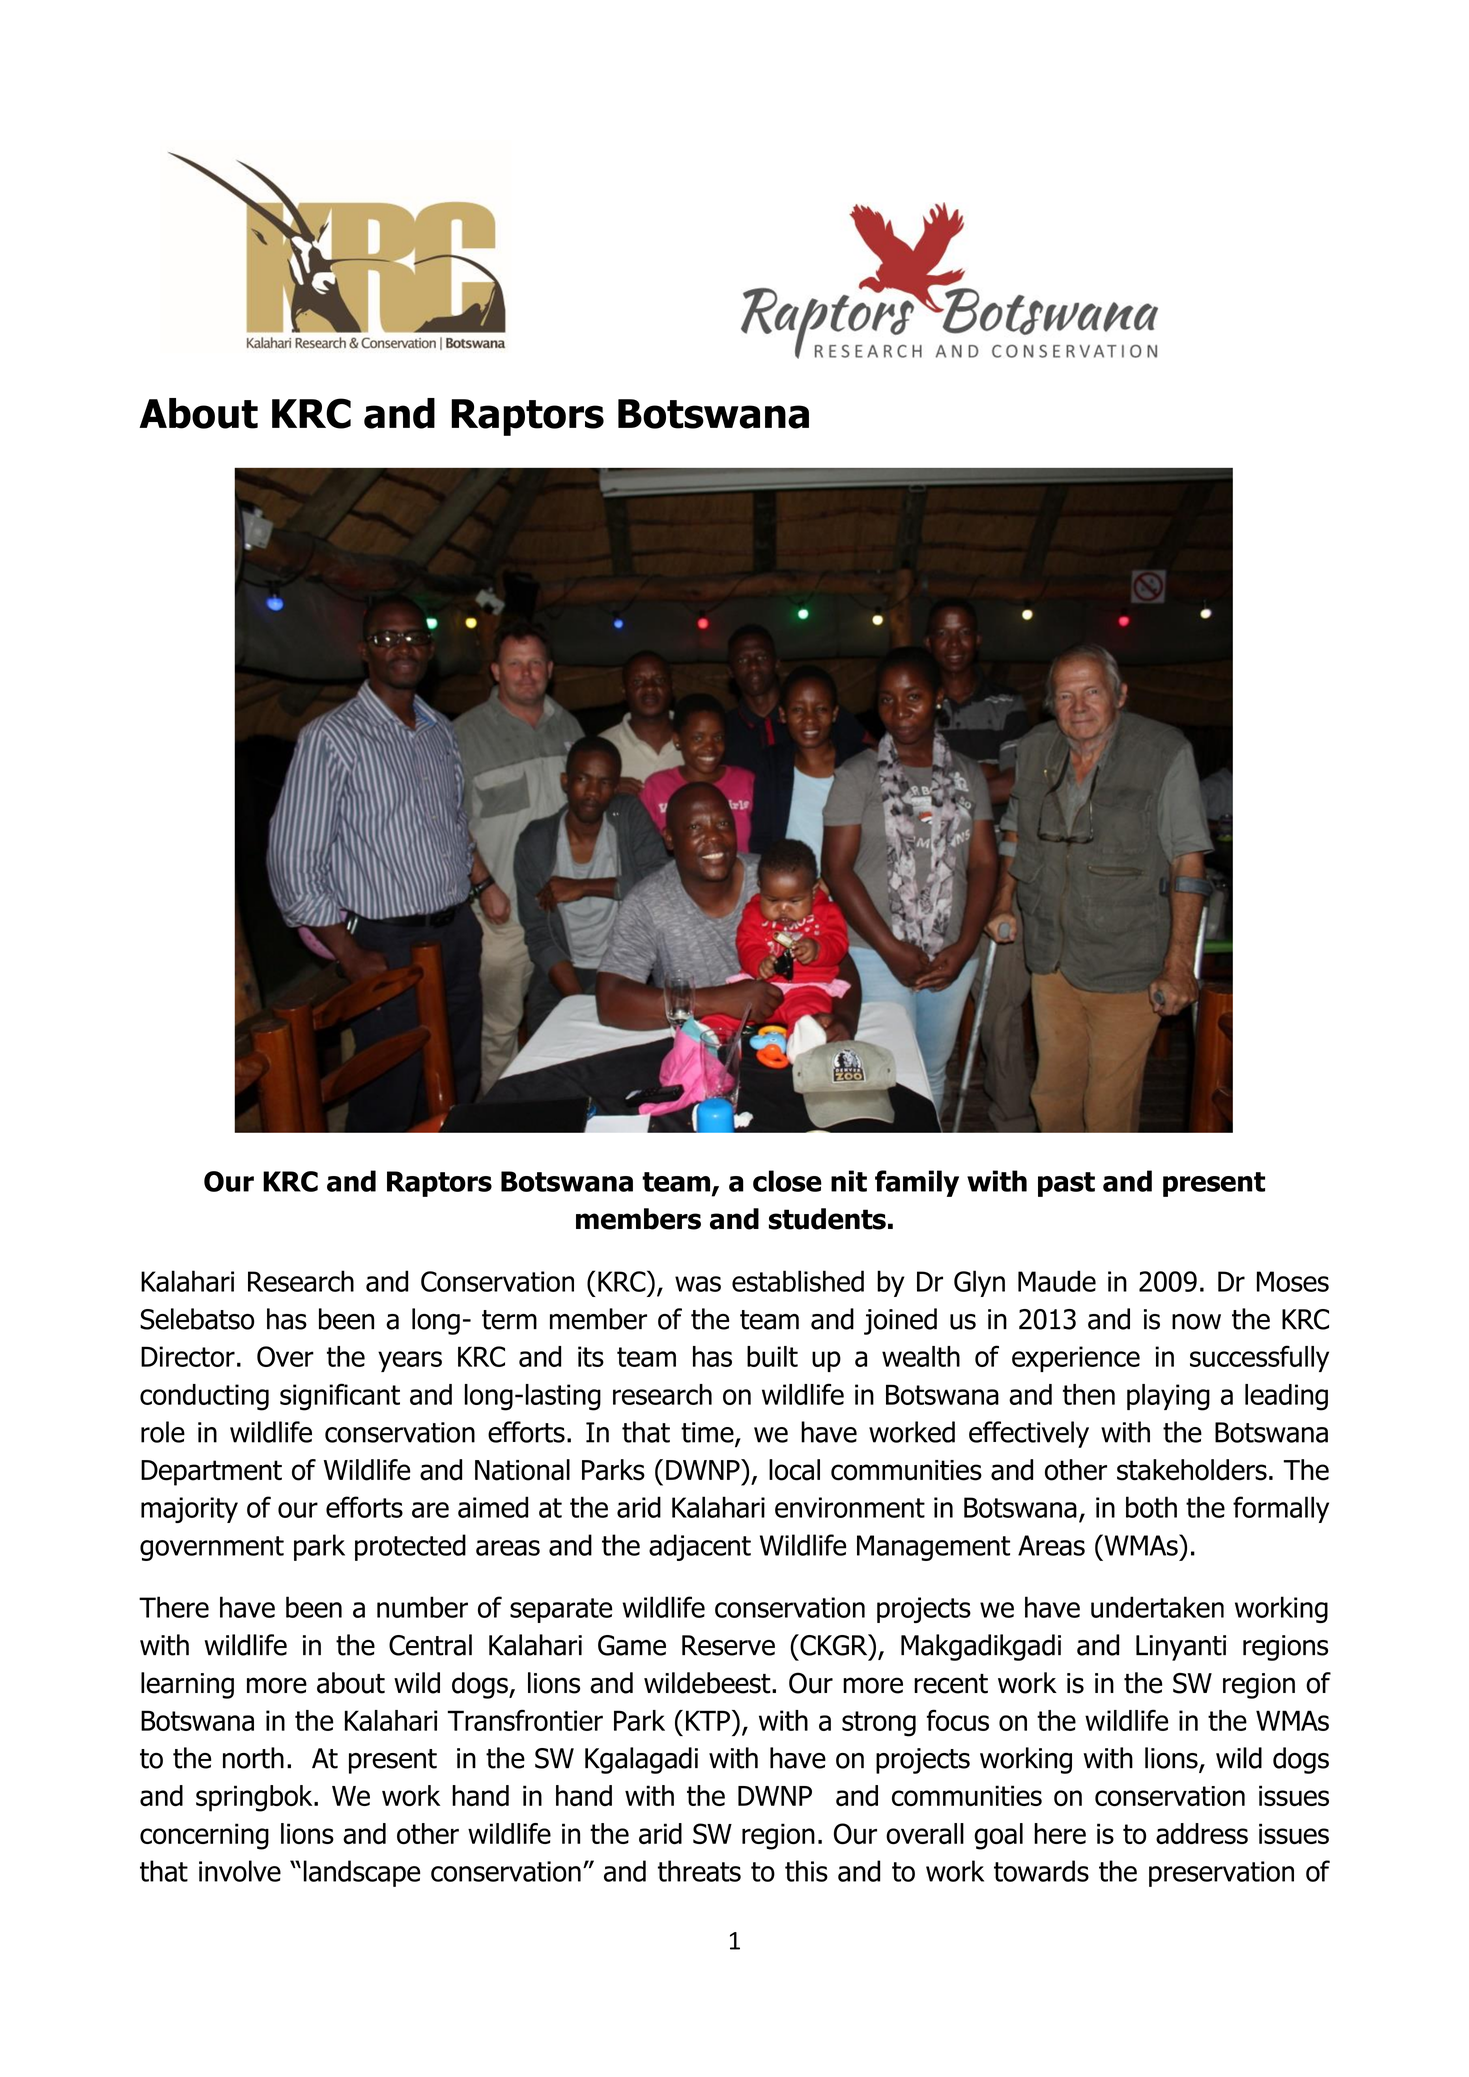 This screenshot has height=2077, width=1469. Describe the element at coordinates (699, 1871) in the screenshot. I see `threats` at that location.
